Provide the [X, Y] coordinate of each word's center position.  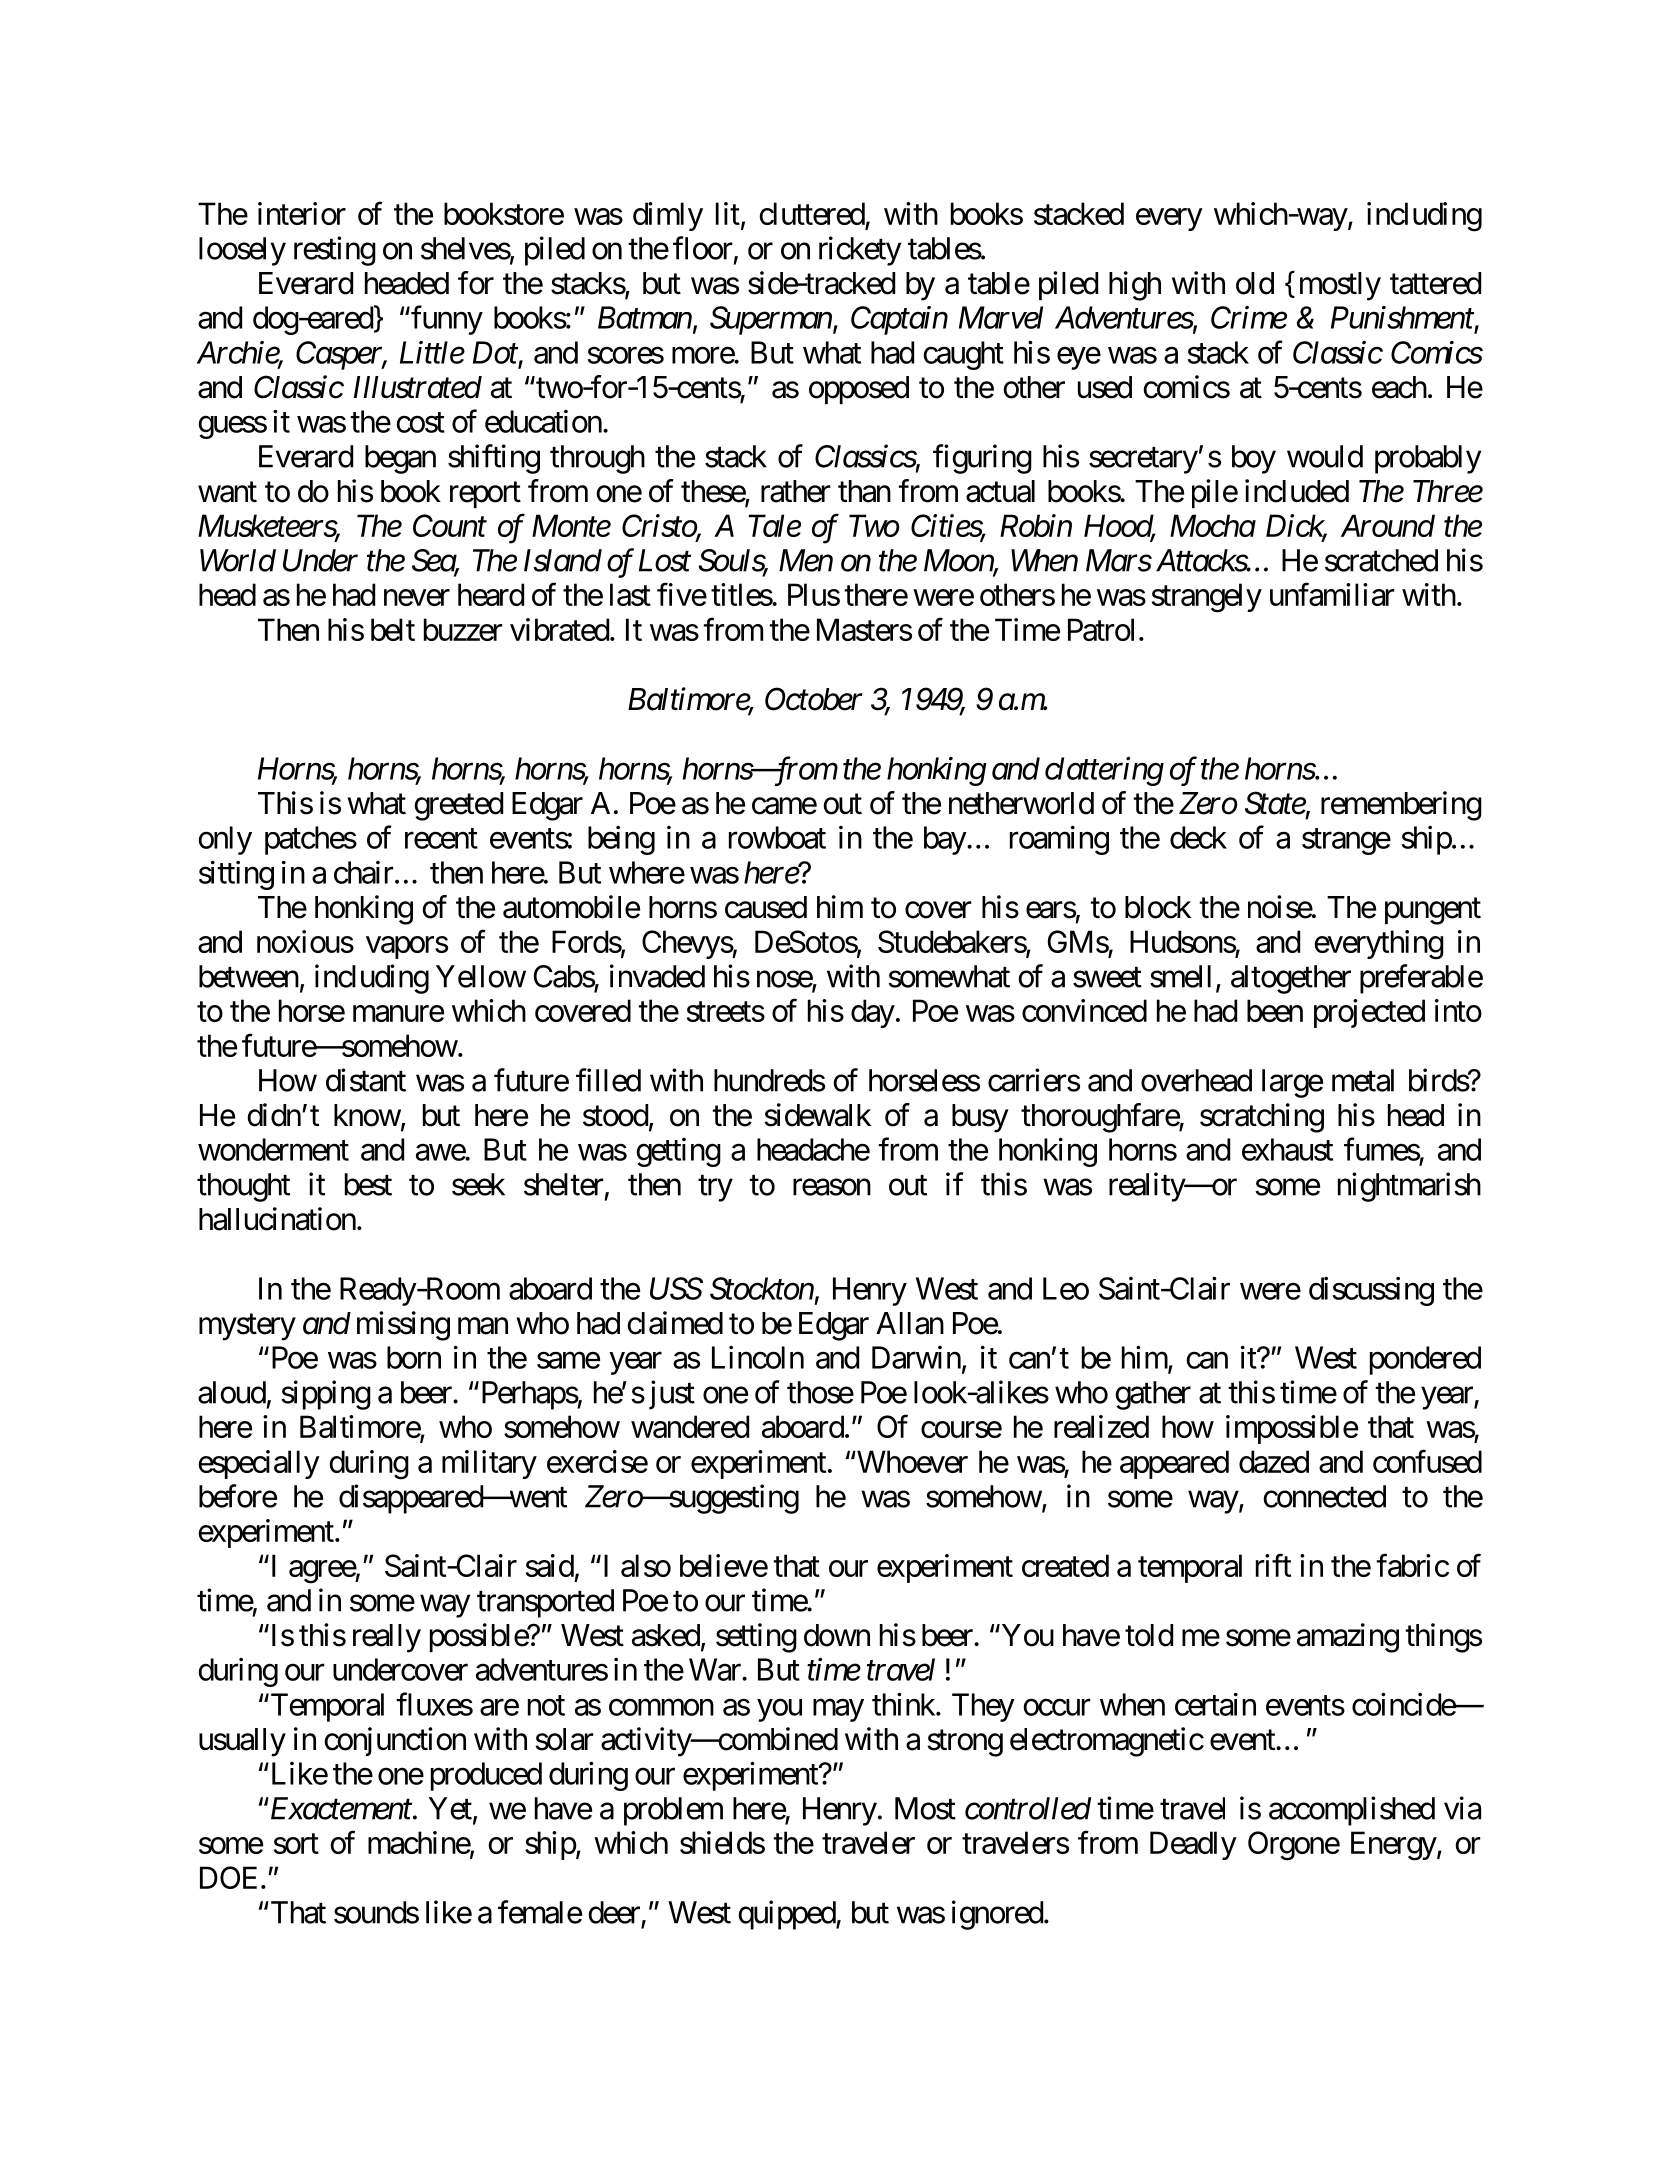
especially [259, 1464]
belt [393, 629]
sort [296, 1844]
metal [1363, 1080]
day [873, 1013]
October [814, 699]
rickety [860, 251]
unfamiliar [1332, 594]
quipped [788, 1915]
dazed [1274, 1461]
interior [302, 213]
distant [366, 1080]
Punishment [1402, 317]
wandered [690, 1426]
